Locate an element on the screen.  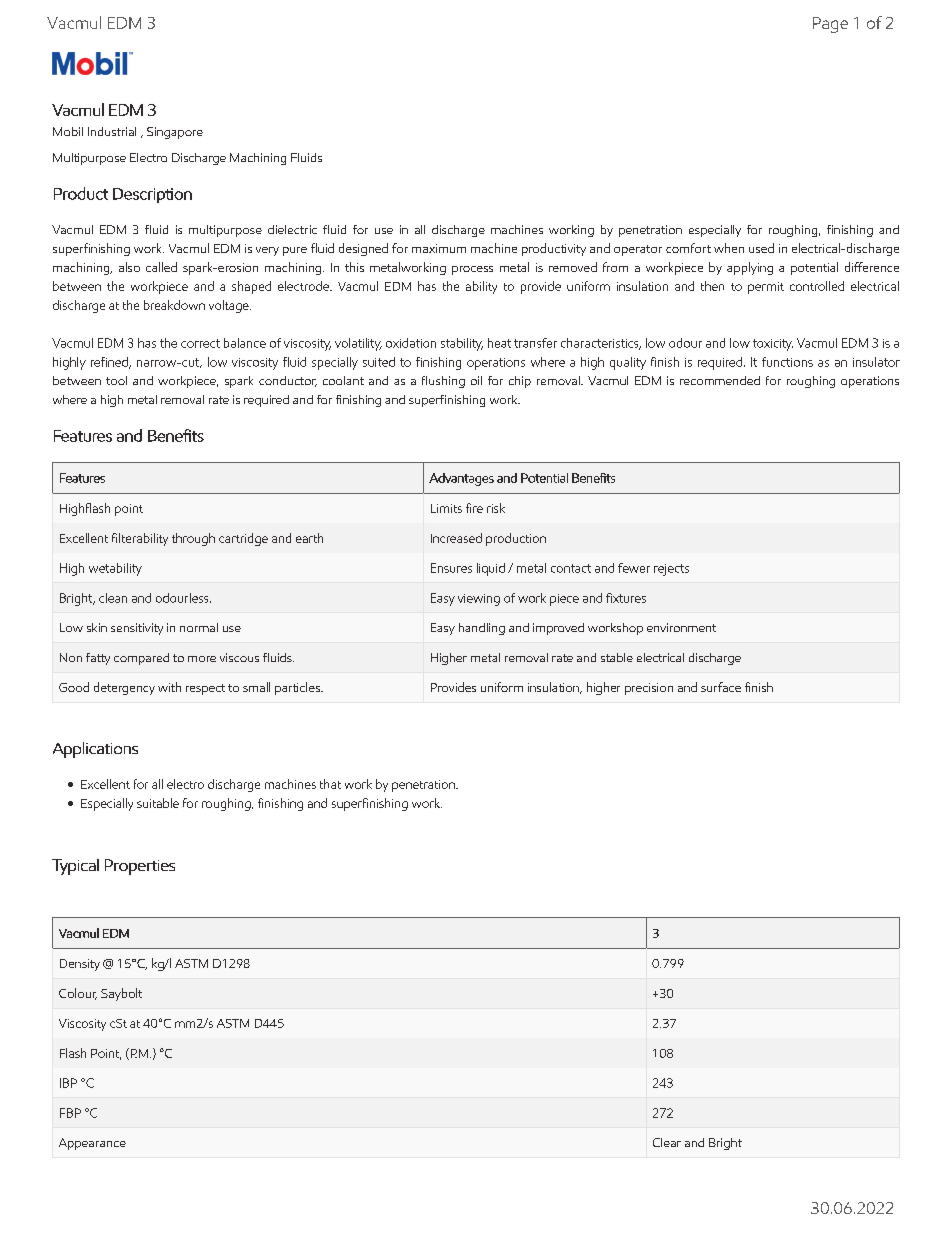
viewing is located at coordinates (479, 600).
